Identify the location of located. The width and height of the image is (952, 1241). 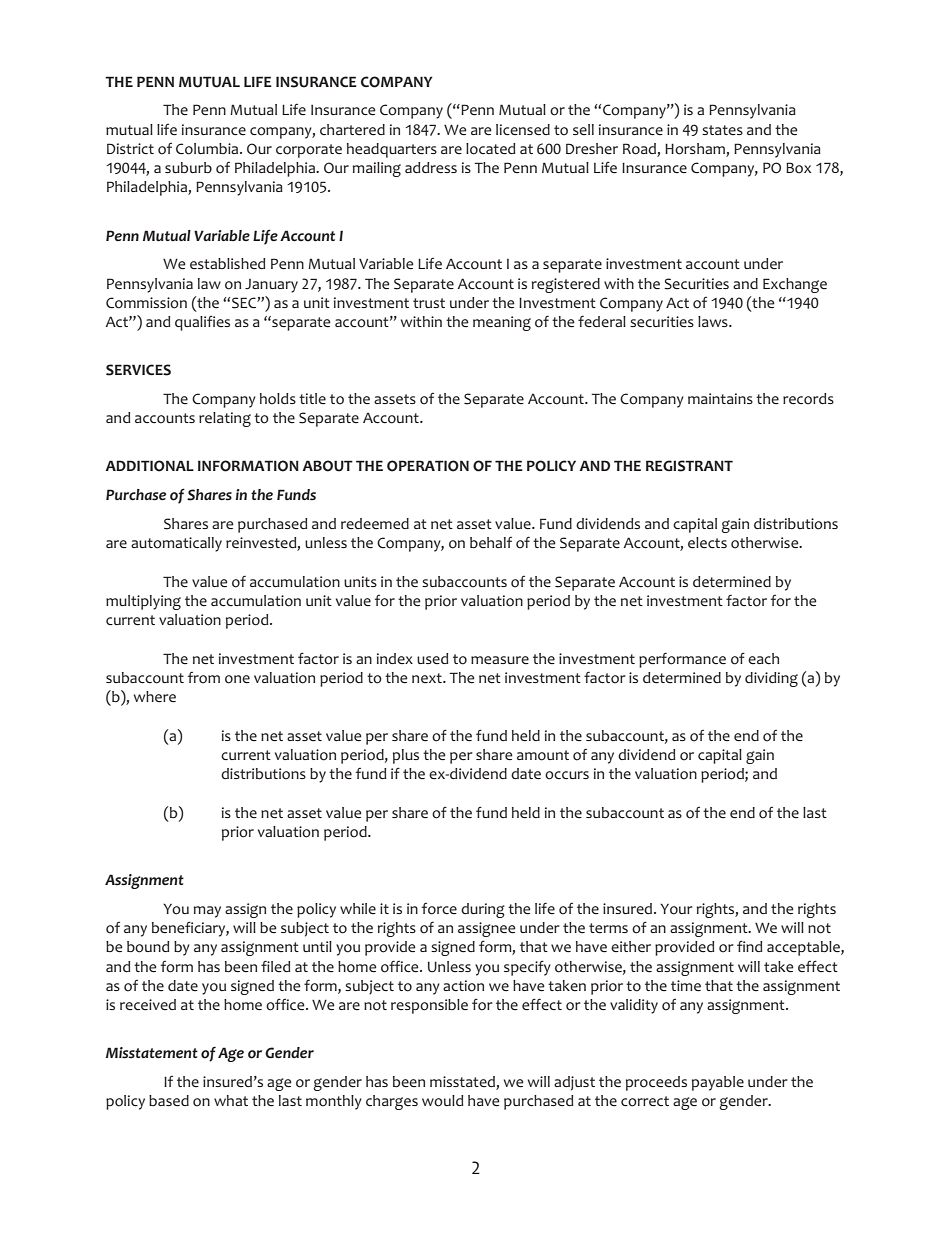
(490, 149).
